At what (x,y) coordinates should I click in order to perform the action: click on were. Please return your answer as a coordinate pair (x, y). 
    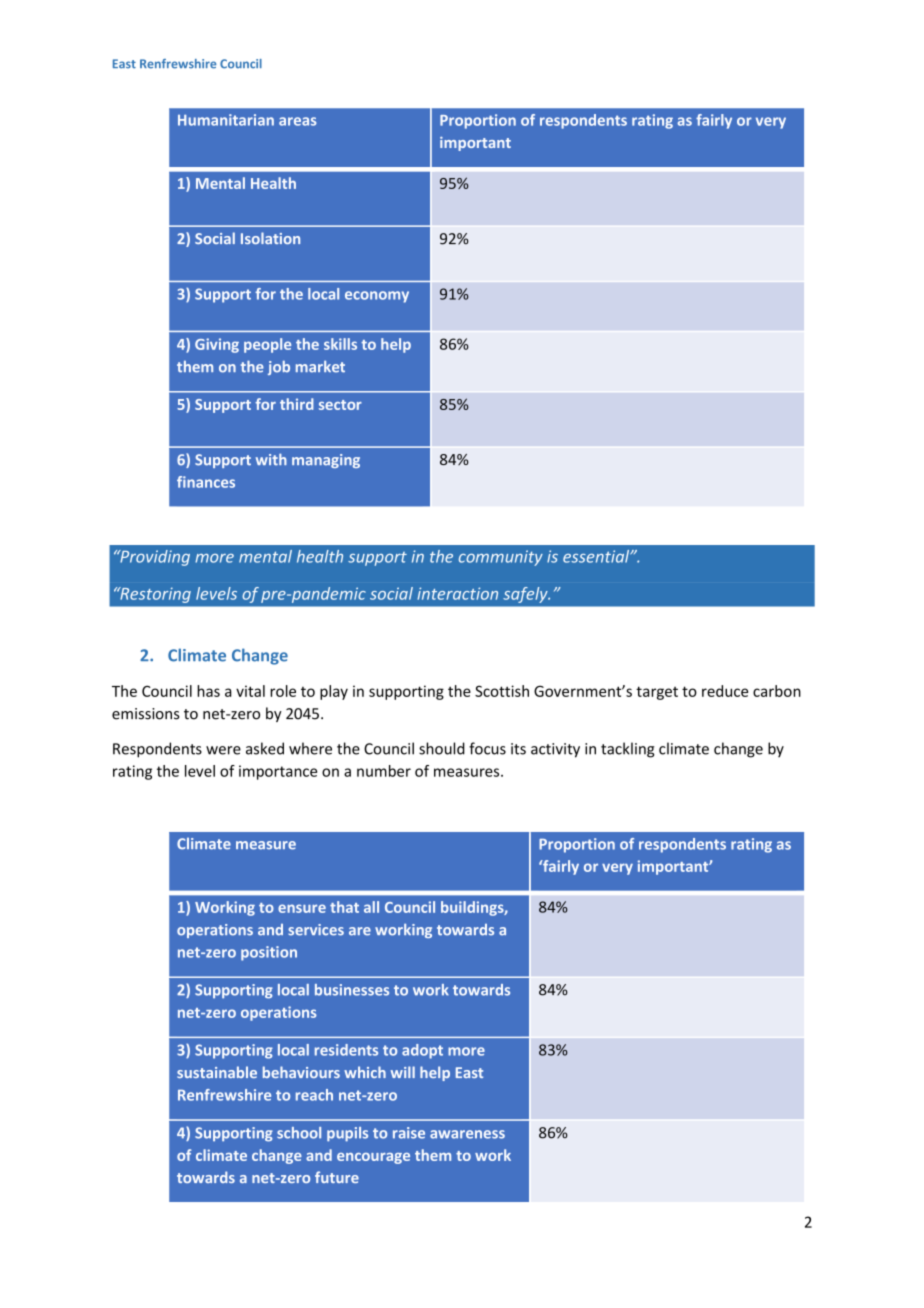
    Looking at the image, I should click on (223, 750).
